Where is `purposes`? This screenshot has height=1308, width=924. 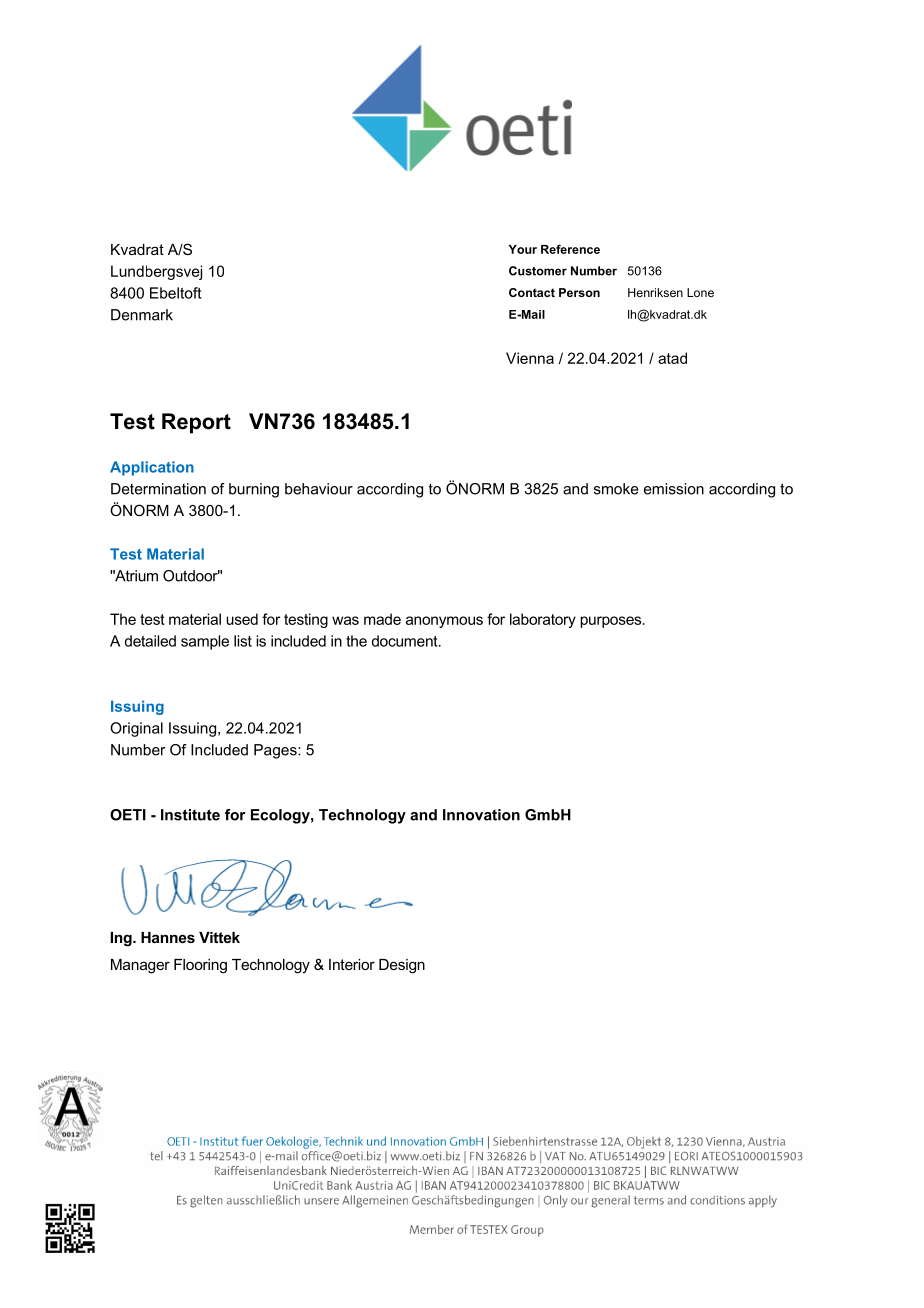
purposes is located at coordinates (612, 622).
